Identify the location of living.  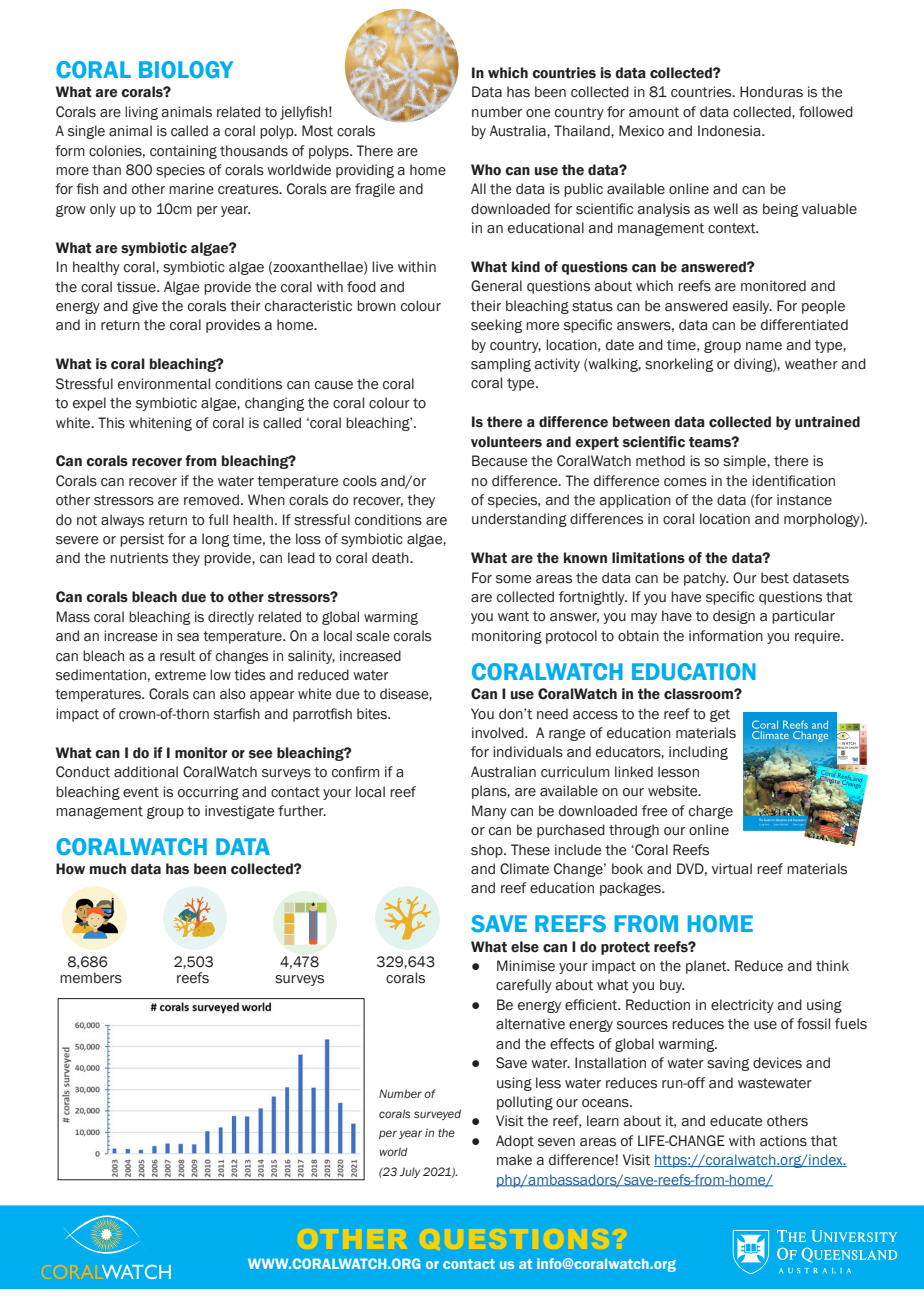
(141, 113).
